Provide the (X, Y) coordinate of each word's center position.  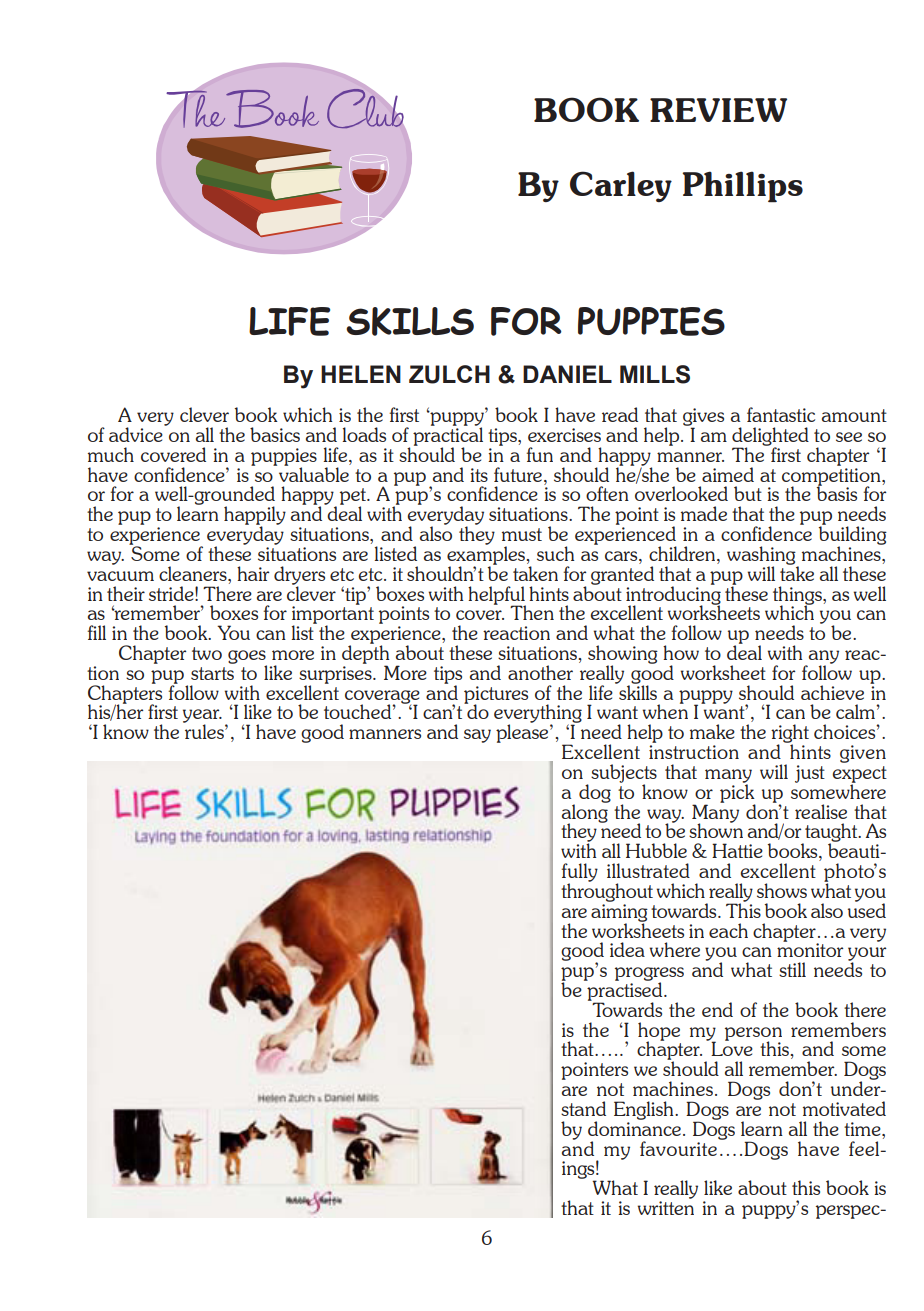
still (792, 969)
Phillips (742, 187)
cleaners (194, 573)
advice (137, 433)
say (477, 736)
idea (627, 949)
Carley (621, 186)
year (202, 717)
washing (762, 556)
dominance (634, 1127)
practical (448, 436)
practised (625, 991)
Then (532, 612)
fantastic (781, 414)
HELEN (361, 374)
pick (737, 793)
